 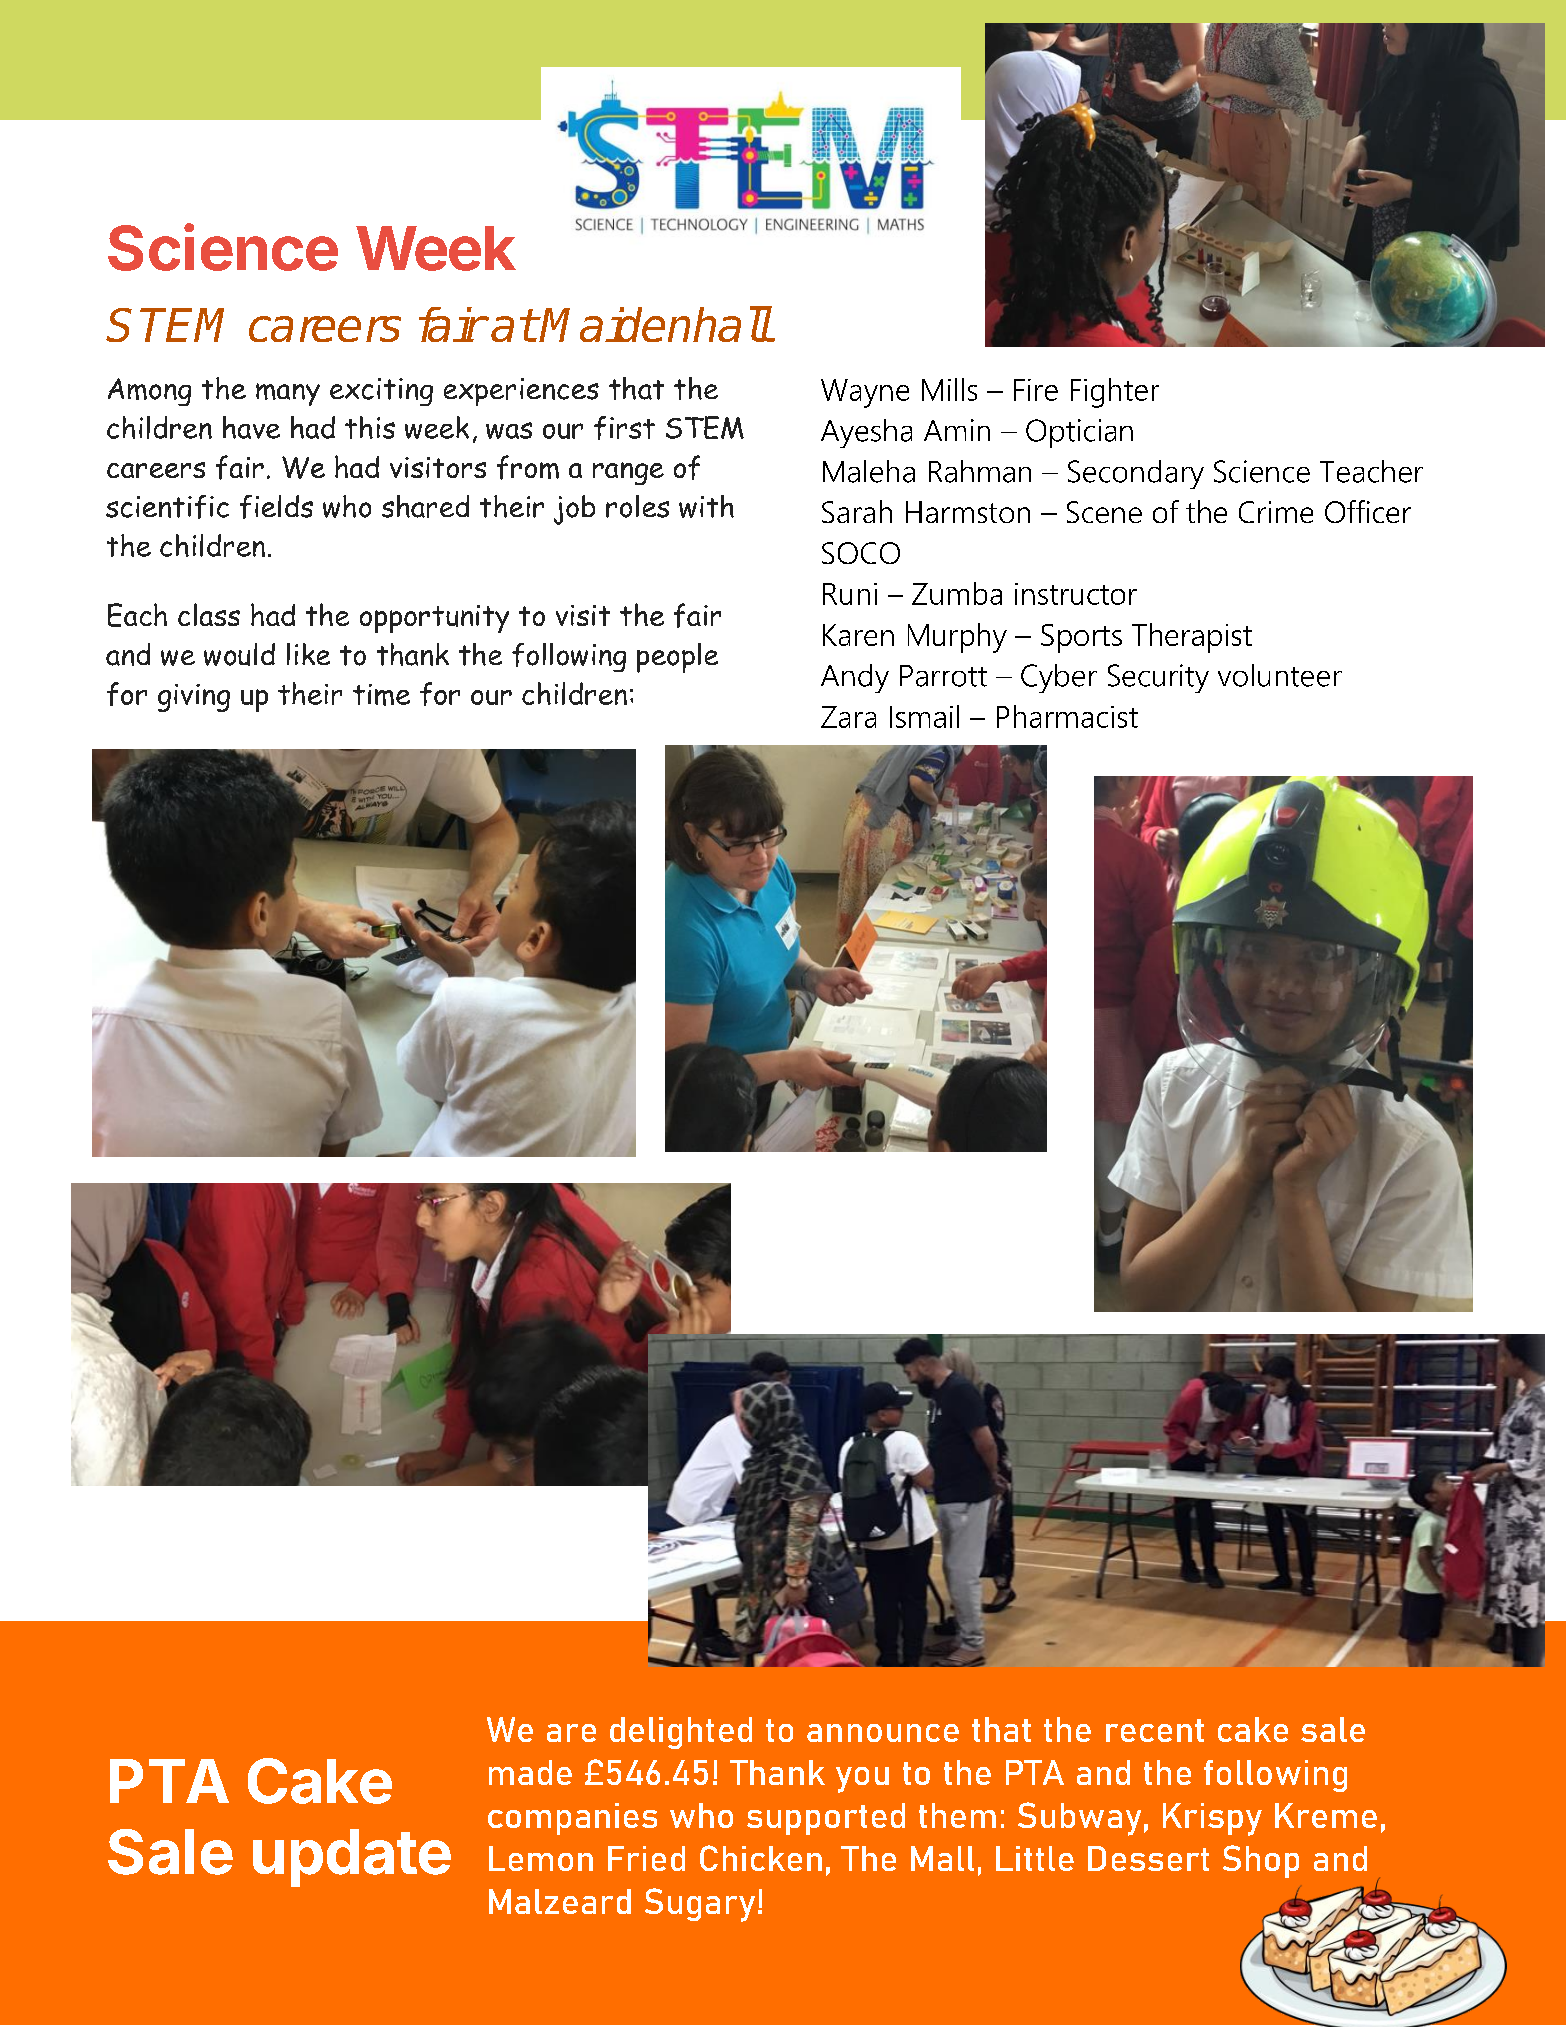 What do you see at coordinates (530, 1772) in the document?
I see `made` at bounding box center [530, 1772].
